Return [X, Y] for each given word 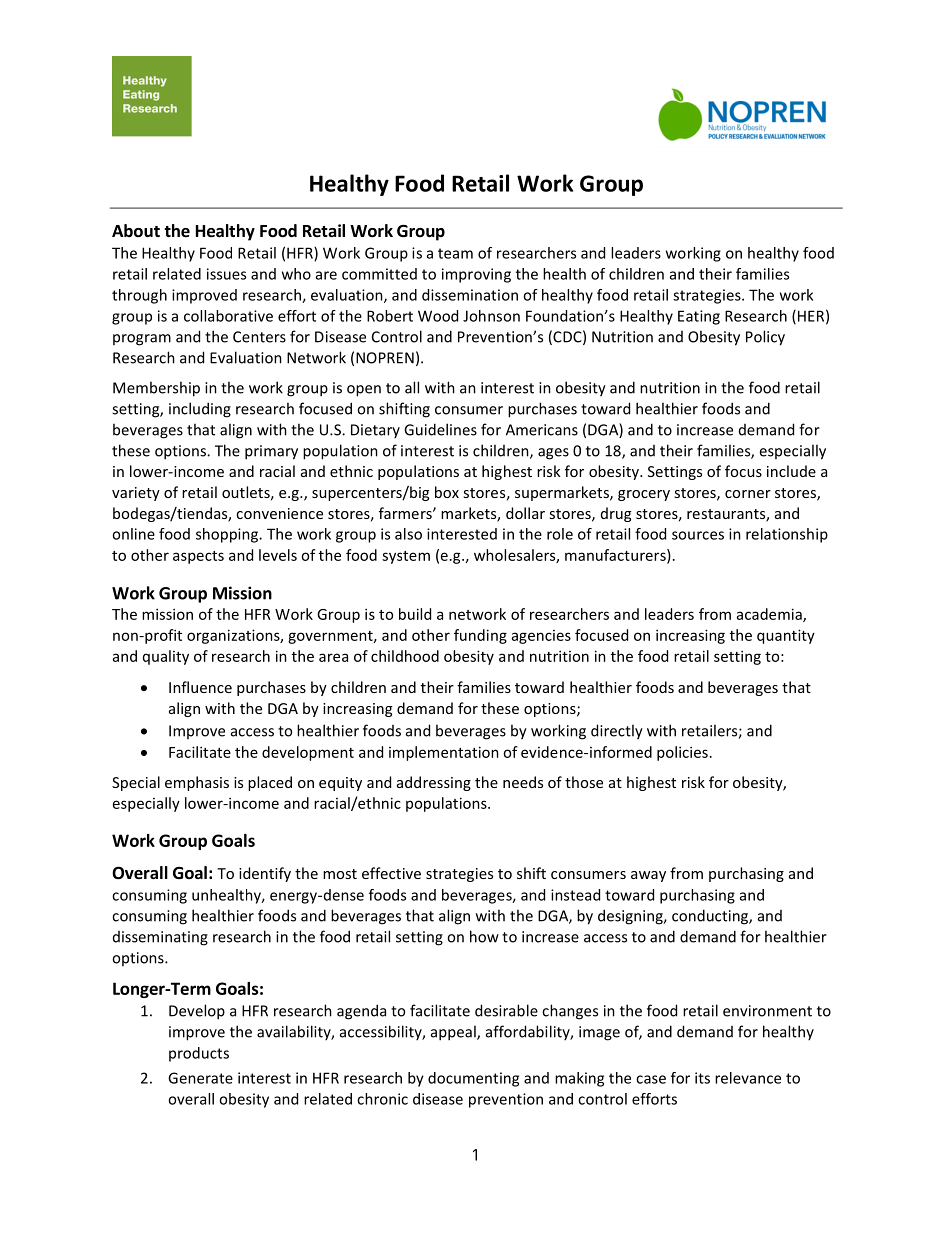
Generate [200, 1078]
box [447, 492]
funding [480, 636]
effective [391, 873]
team [455, 253]
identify [265, 874]
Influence [200, 687]
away [648, 876]
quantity [786, 636]
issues [226, 274]
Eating [699, 317]
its [702, 1078]
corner [748, 494]
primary [271, 452]
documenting [473, 1079]
